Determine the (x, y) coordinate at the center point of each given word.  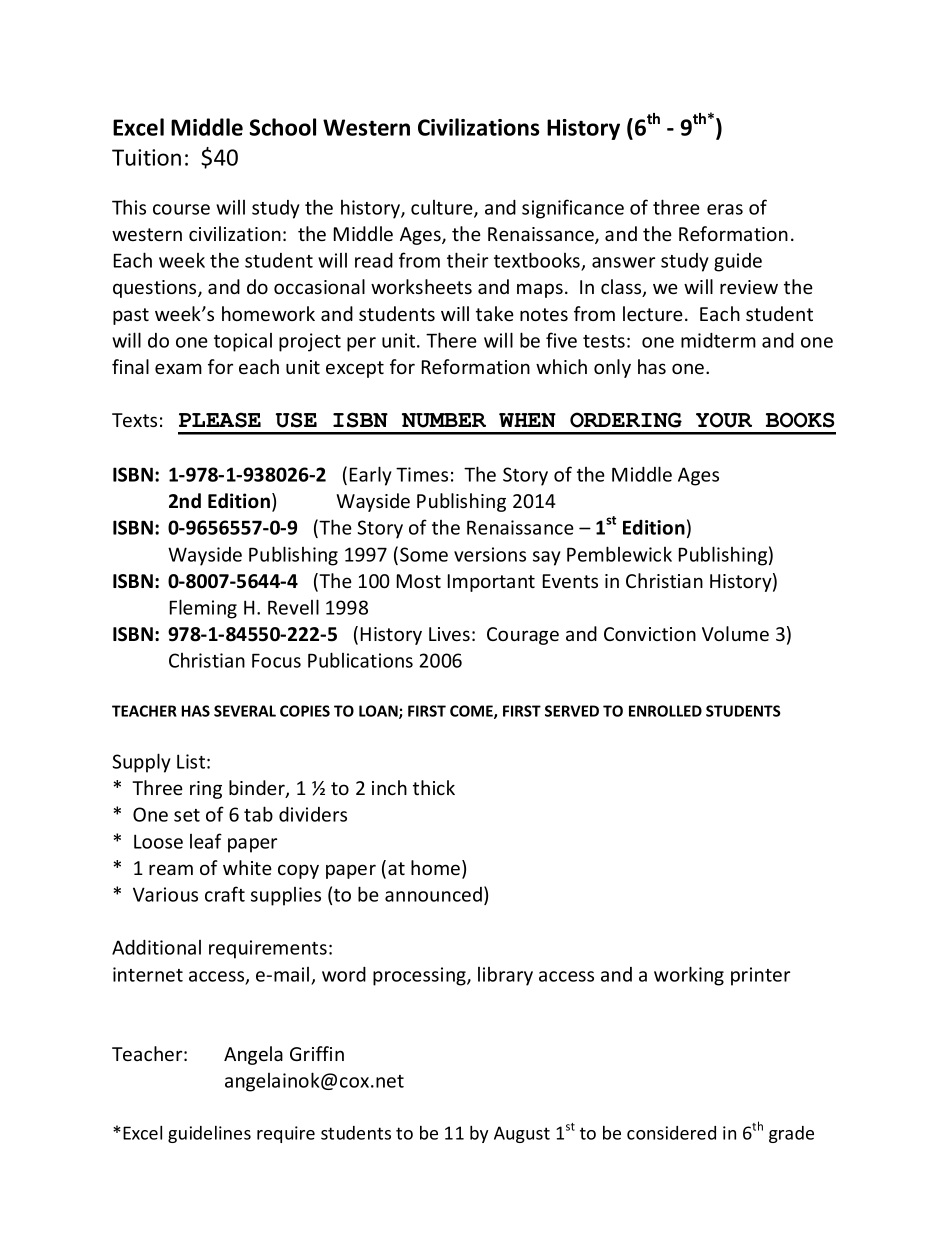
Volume (735, 633)
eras (725, 209)
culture (443, 208)
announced (433, 894)
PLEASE (220, 420)
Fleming (203, 609)
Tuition (146, 157)
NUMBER (444, 420)
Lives (449, 634)
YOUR (724, 420)
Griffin (317, 1053)
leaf (206, 841)
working (689, 976)
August (522, 1134)
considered (671, 1133)
